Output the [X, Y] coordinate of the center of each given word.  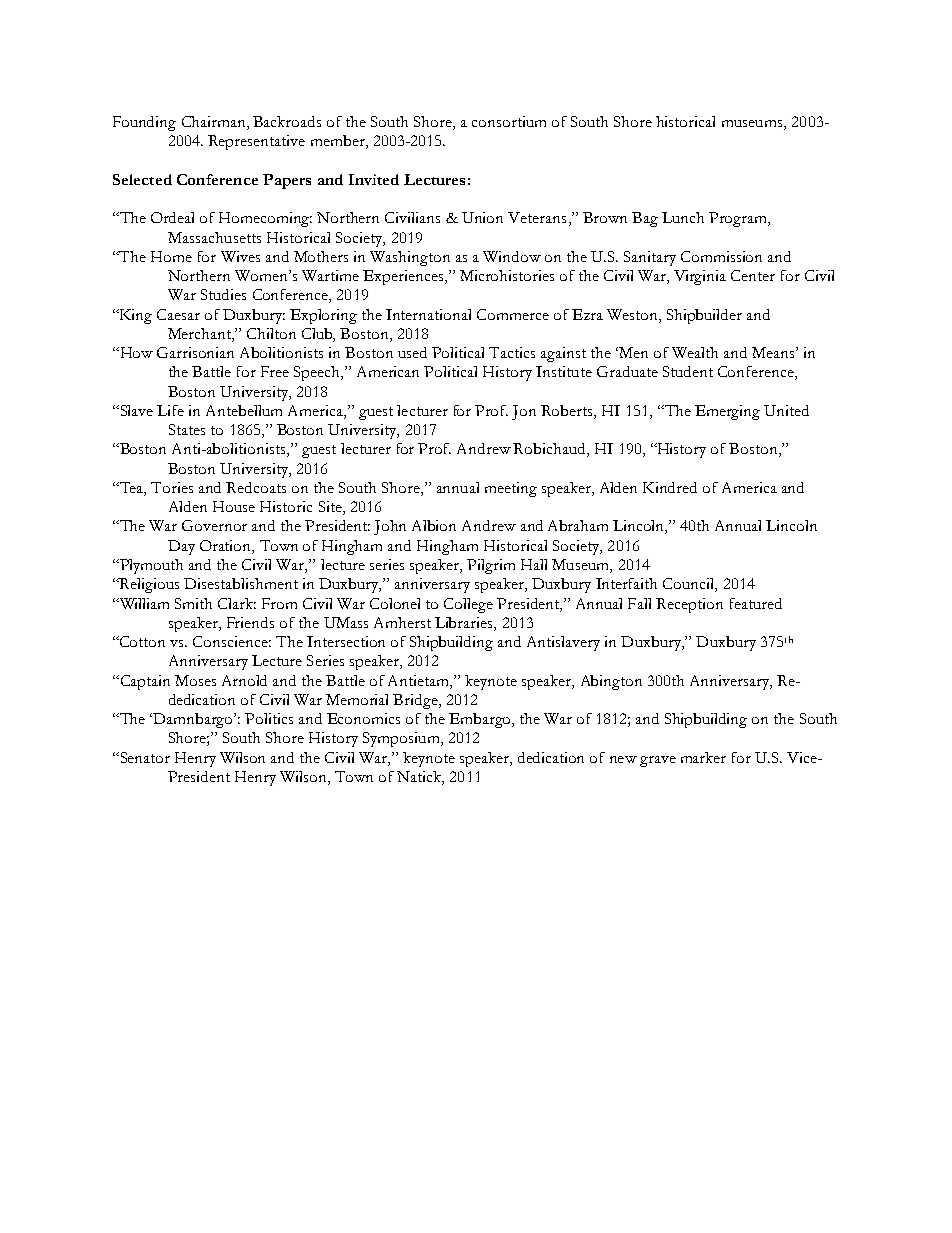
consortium [509, 121]
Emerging [727, 412]
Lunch [683, 217]
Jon [524, 412]
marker [703, 757]
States [187, 429]
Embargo [481, 720]
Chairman [215, 123]
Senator [144, 757]
